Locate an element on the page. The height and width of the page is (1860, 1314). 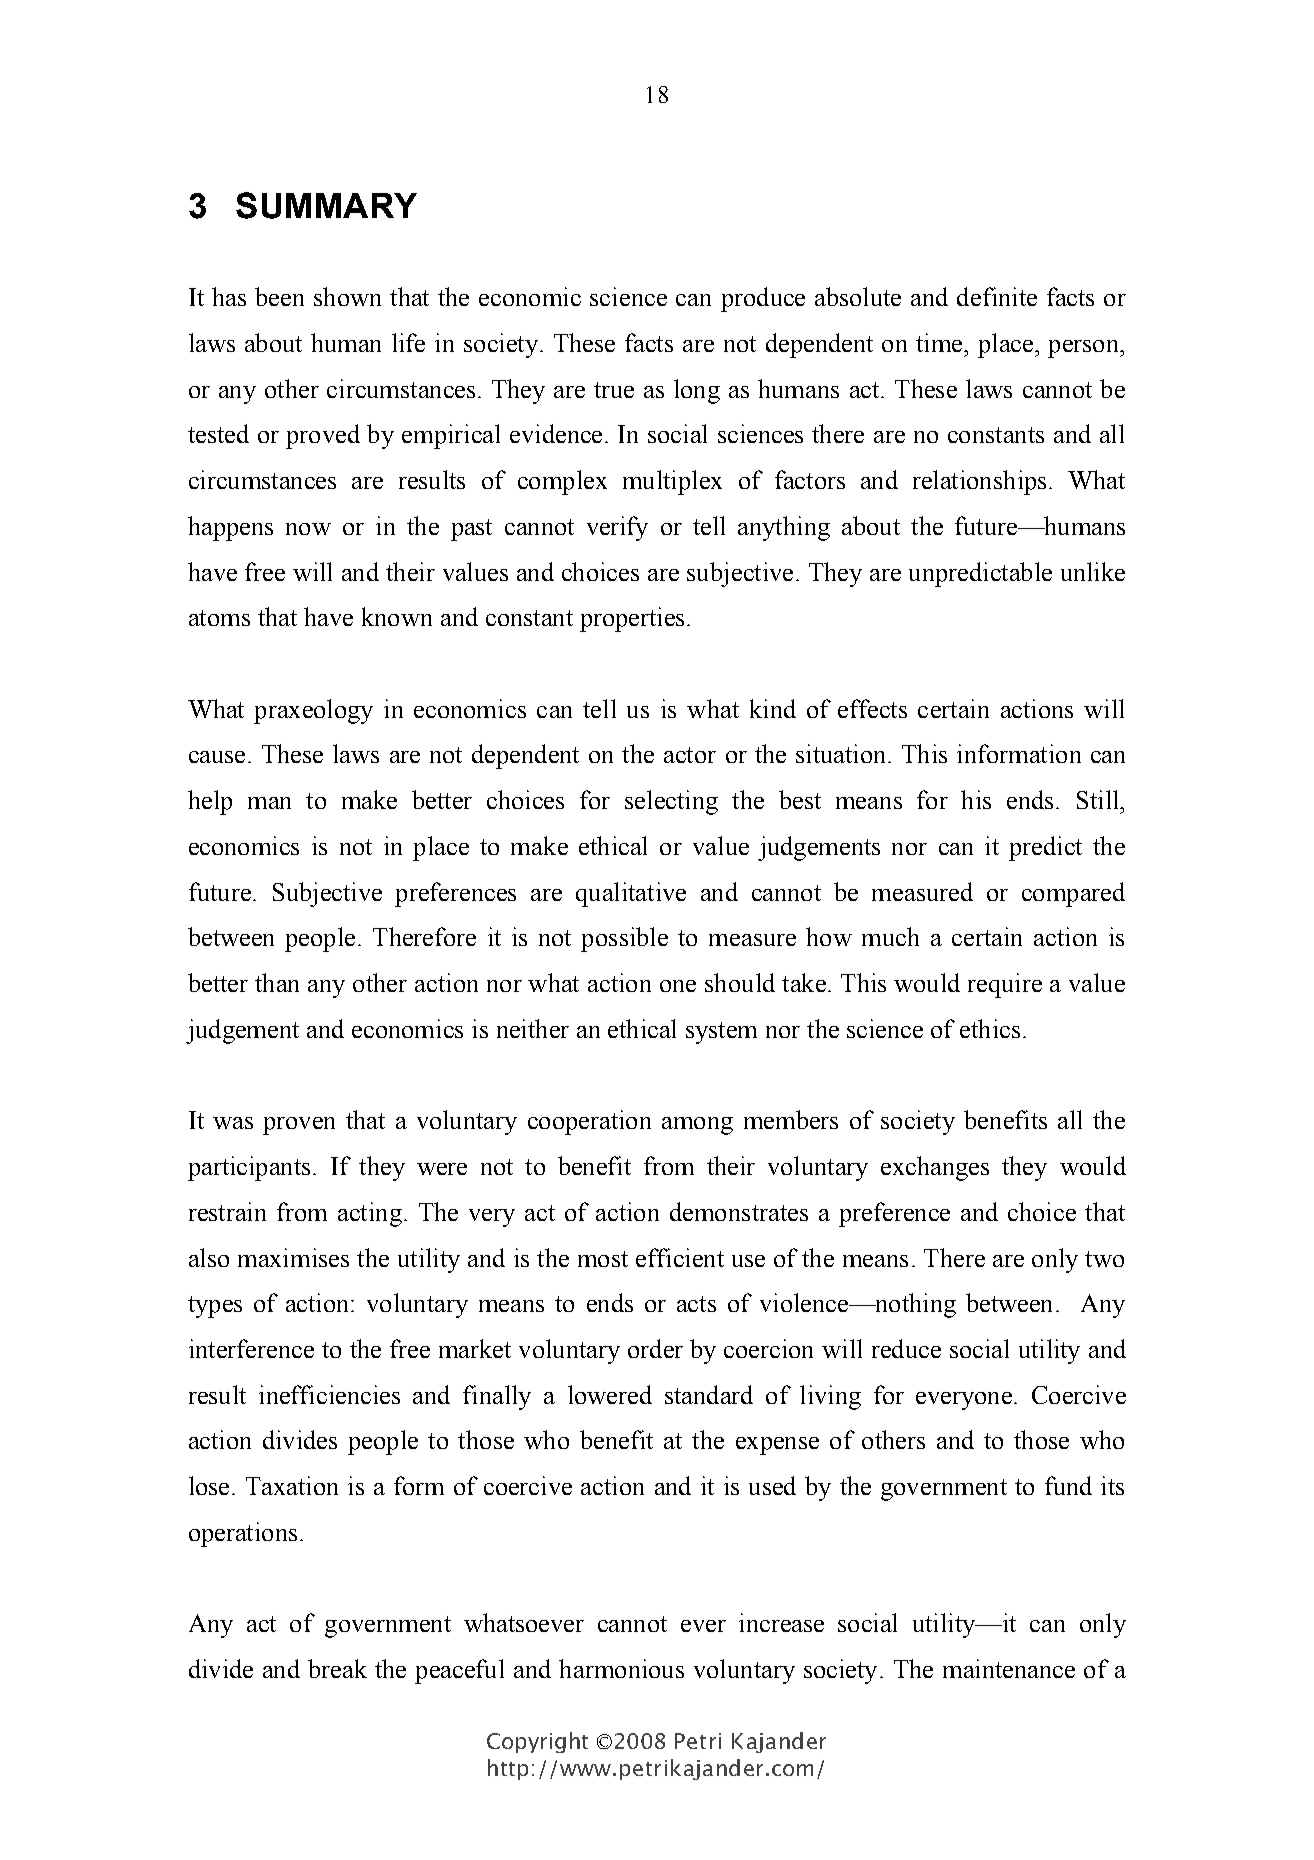
harmonious is located at coordinates (621, 1668).
